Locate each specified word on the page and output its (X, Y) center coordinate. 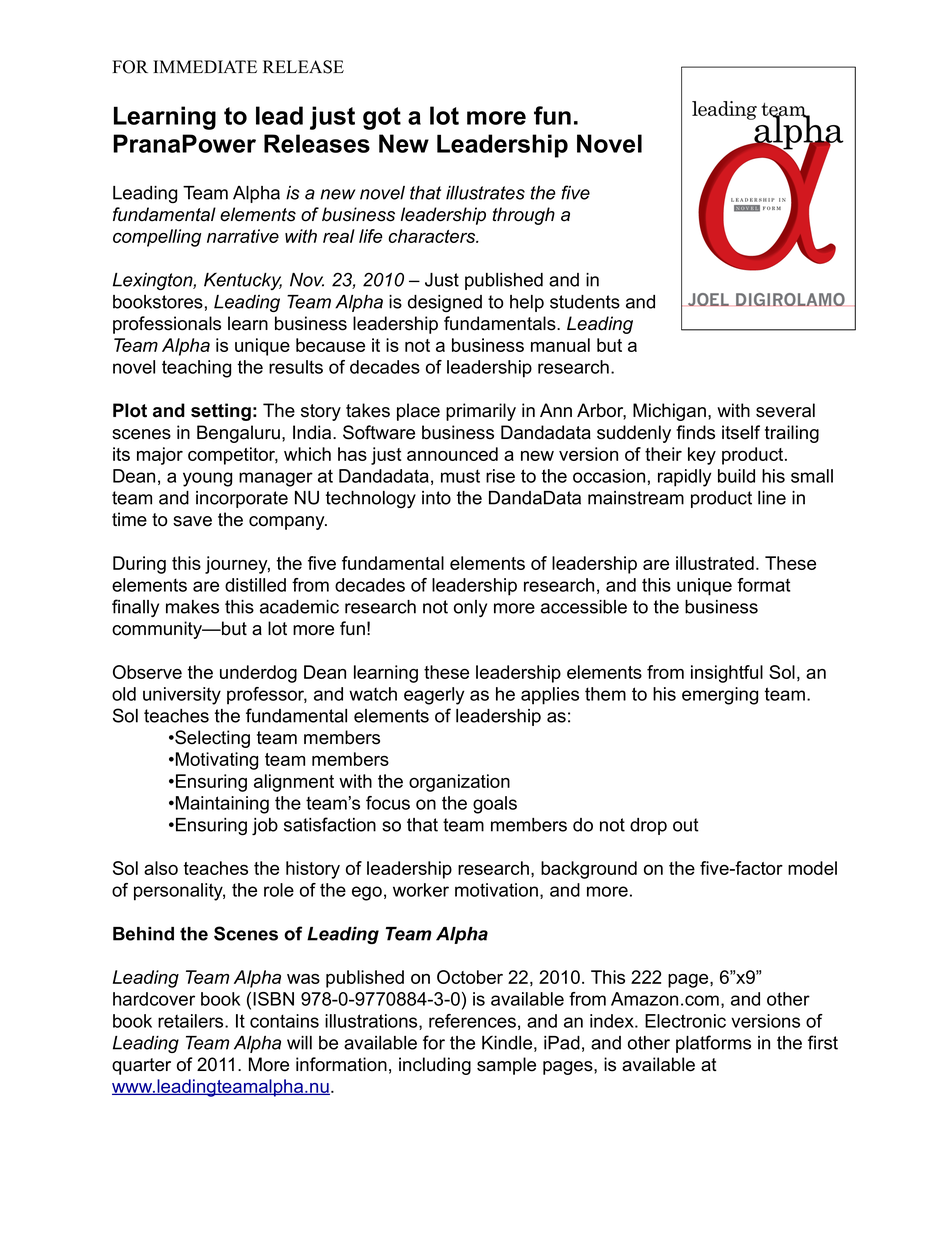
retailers (192, 1021)
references (472, 1021)
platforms (713, 1044)
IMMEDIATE (205, 66)
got (382, 118)
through (523, 216)
